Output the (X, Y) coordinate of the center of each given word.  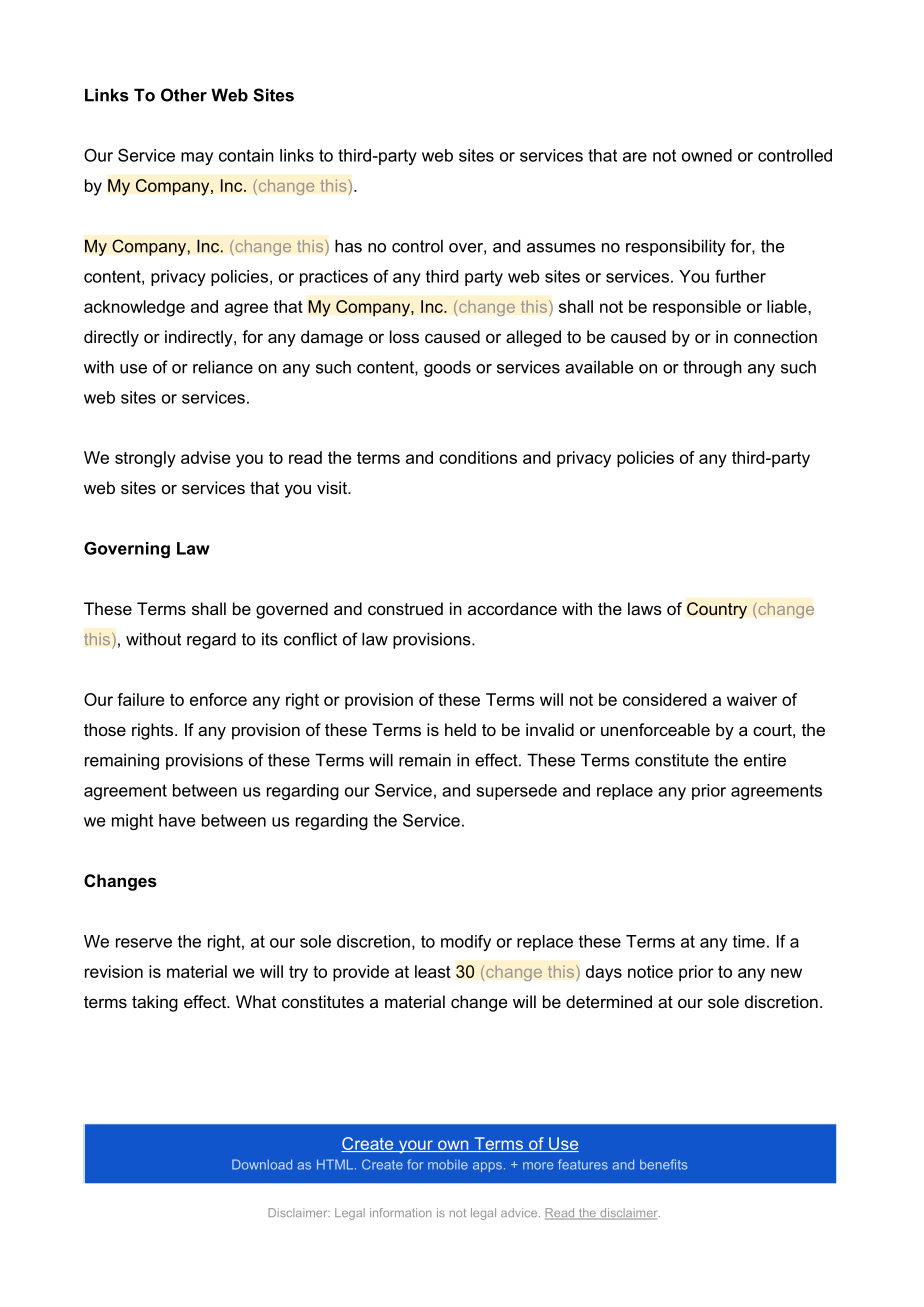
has (348, 246)
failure (140, 699)
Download (262, 1164)
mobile (448, 1165)
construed (405, 608)
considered (664, 699)
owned (707, 155)
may (197, 158)
